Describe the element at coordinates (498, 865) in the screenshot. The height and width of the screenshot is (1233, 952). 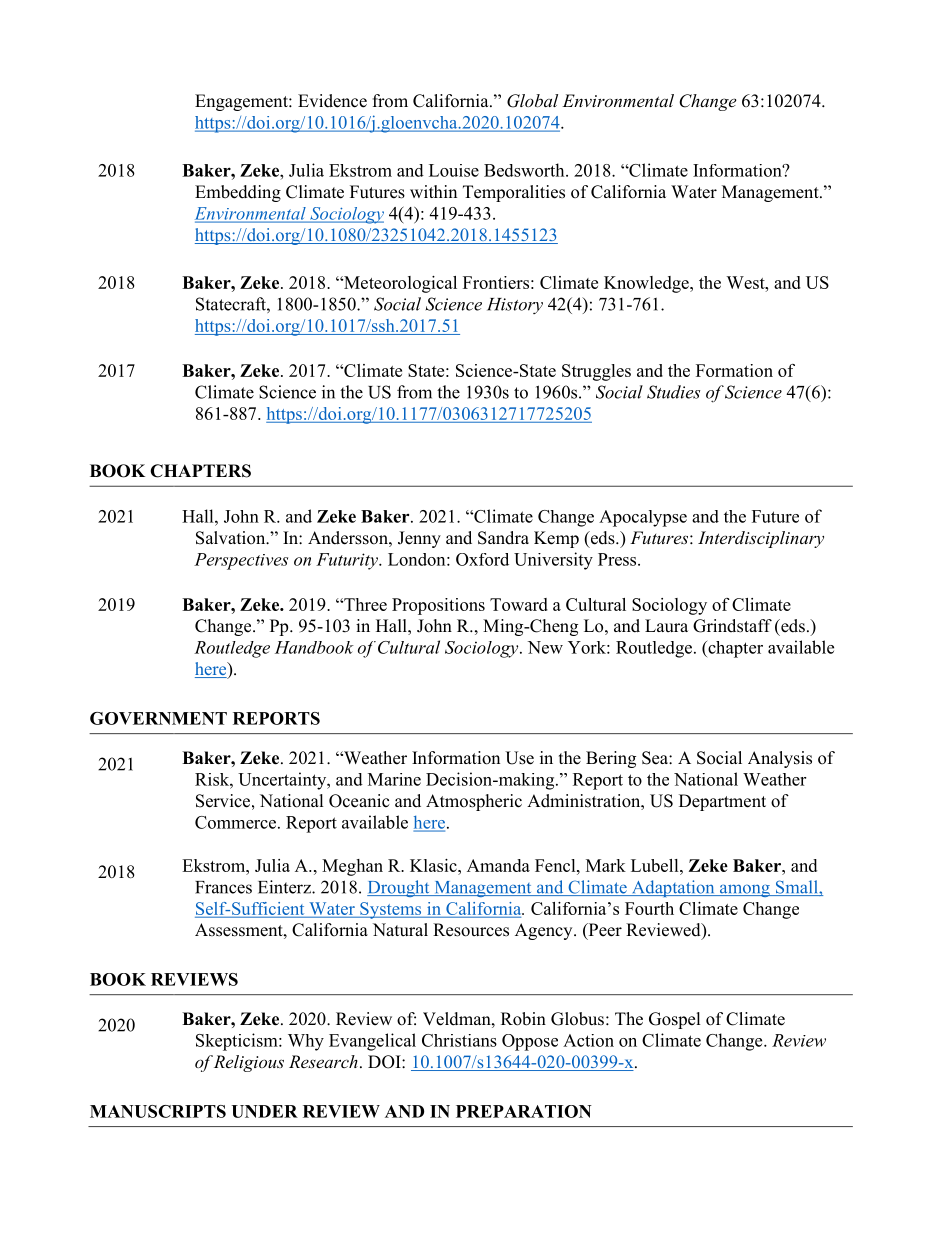
I see `Amanda` at that location.
